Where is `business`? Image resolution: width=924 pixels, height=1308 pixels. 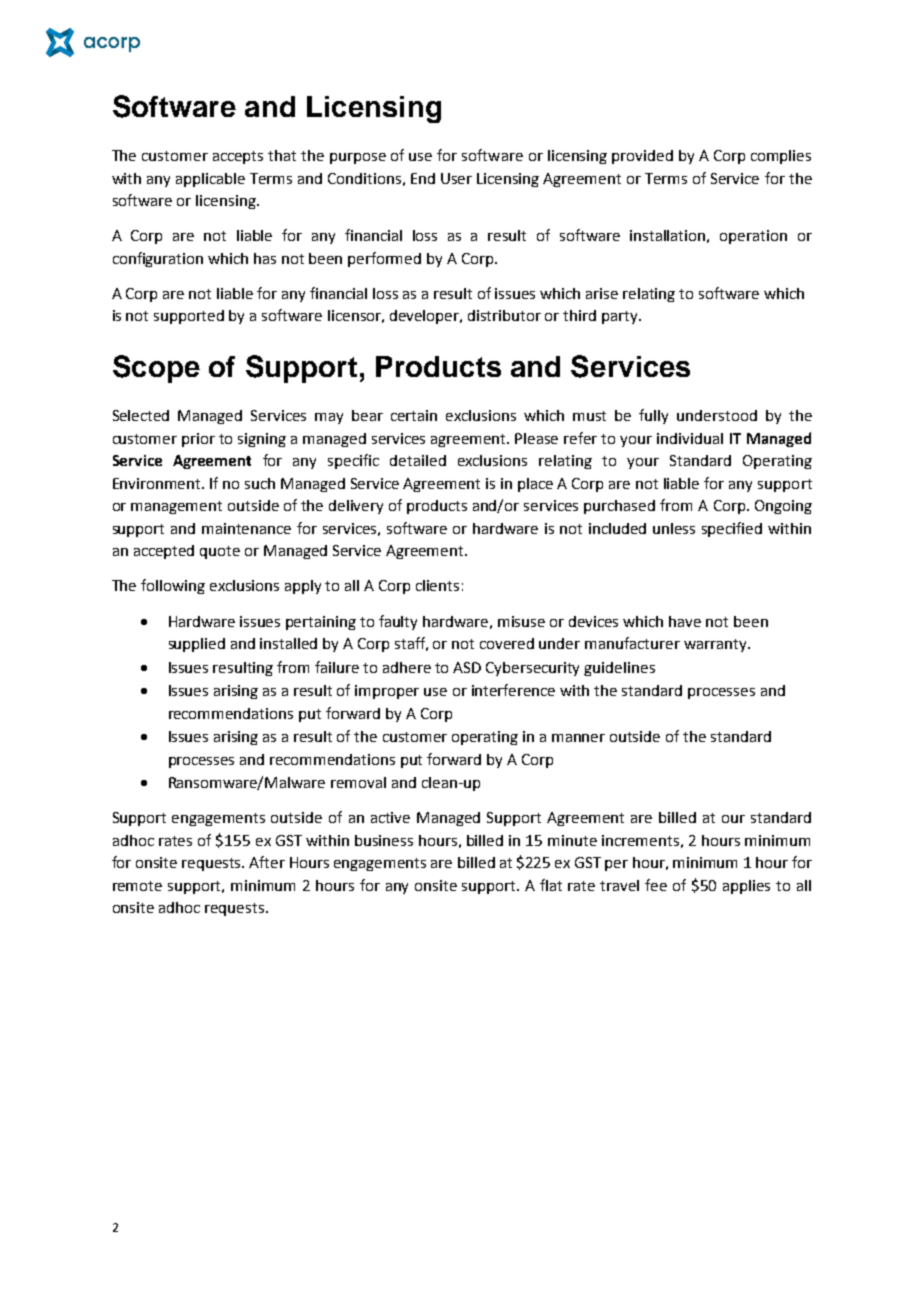 business is located at coordinates (384, 840).
